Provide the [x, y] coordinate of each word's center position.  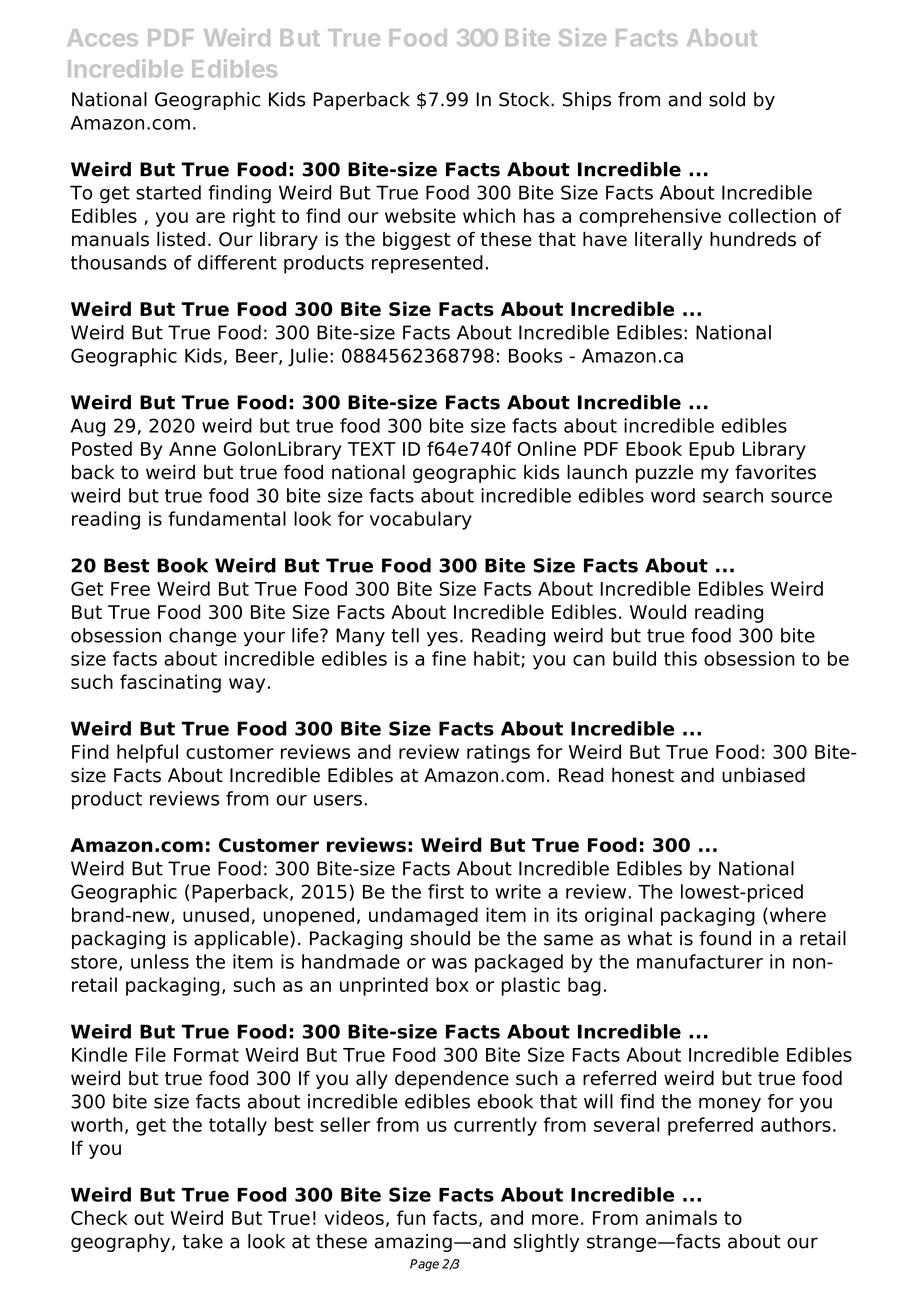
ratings [498, 753]
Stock [525, 99]
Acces [102, 37]
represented [427, 264]
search [733, 495]
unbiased [763, 775]
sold [727, 99]
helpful [147, 753]
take [203, 1241]
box [452, 984]
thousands [119, 262]
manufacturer [700, 961]
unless [160, 961]
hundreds [753, 239]
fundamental [227, 518]
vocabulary [421, 520]
